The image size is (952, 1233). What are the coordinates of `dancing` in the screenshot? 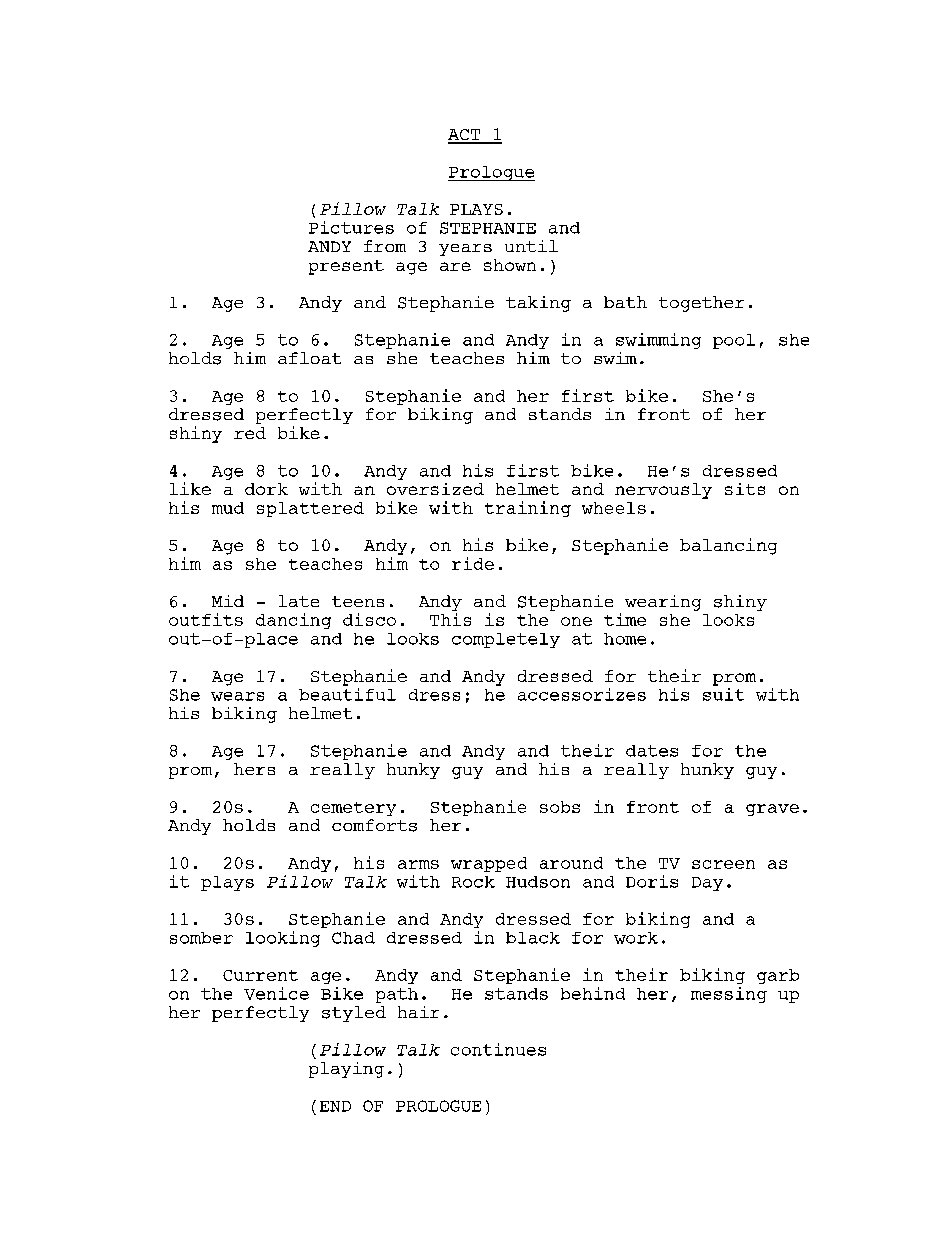 It's located at (293, 621).
